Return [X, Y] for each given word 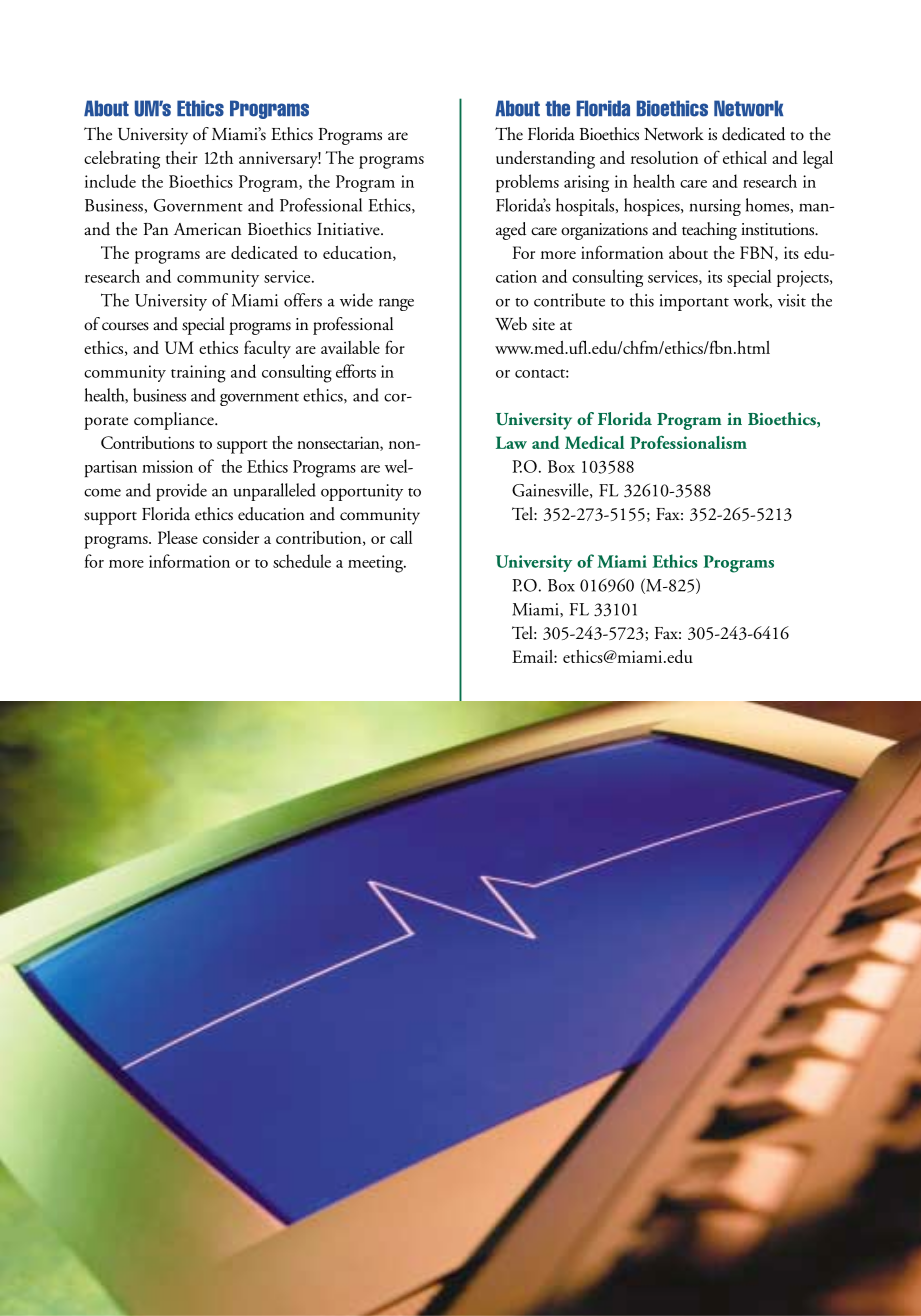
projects [804, 278]
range [396, 304]
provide [181, 492]
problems [527, 183]
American [207, 229]
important [694, 302]
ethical [745, 157]
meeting [376, 564]
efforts [356, 371]
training [198, 374]
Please [178, 537]
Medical [594, 442]
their [182, 157]
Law [511, 442]
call [401, 537]
